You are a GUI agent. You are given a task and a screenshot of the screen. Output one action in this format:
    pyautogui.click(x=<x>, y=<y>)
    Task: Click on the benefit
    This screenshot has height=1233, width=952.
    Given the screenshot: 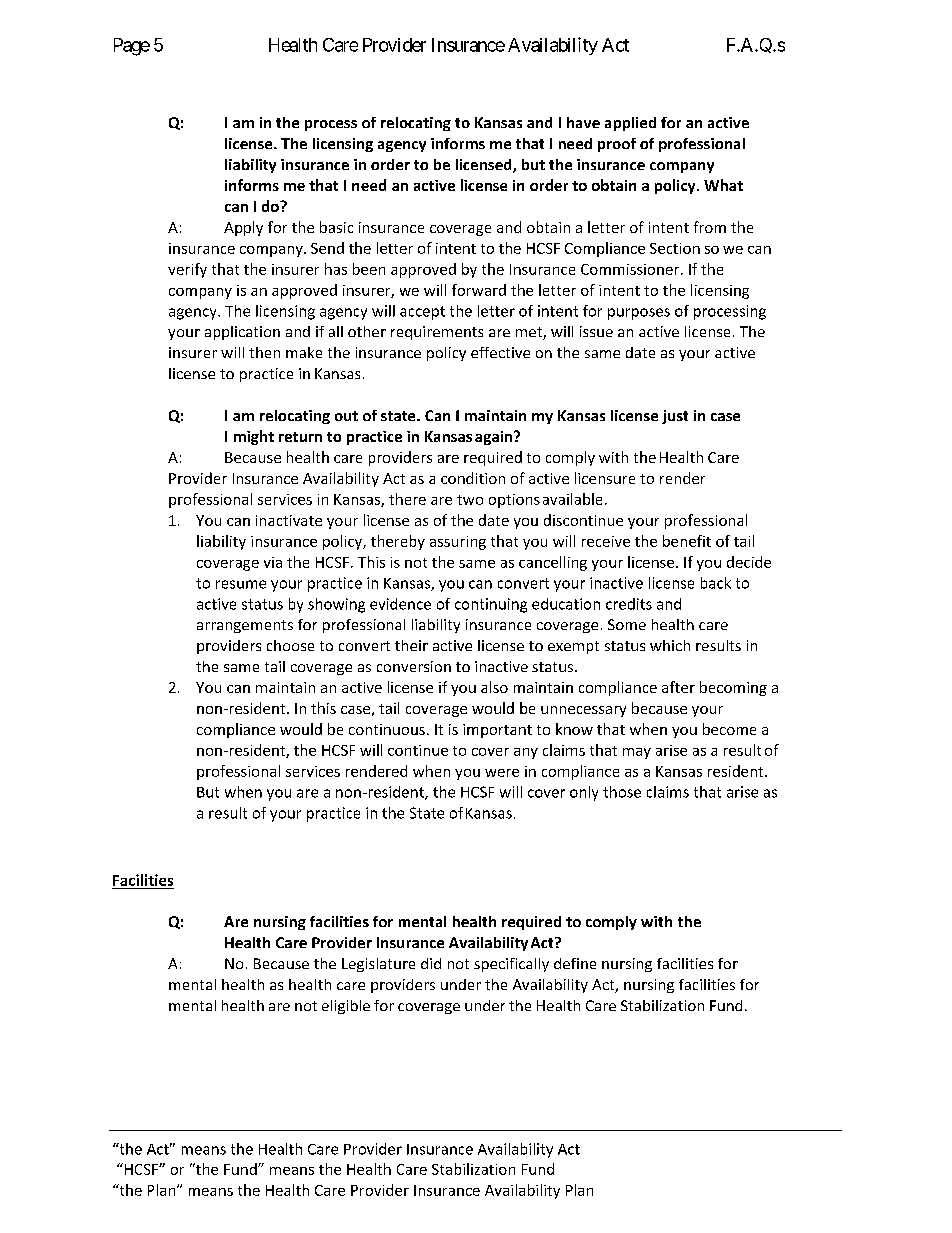 What is the action you would take?
    pyautogui.click(x=687, y=541)
